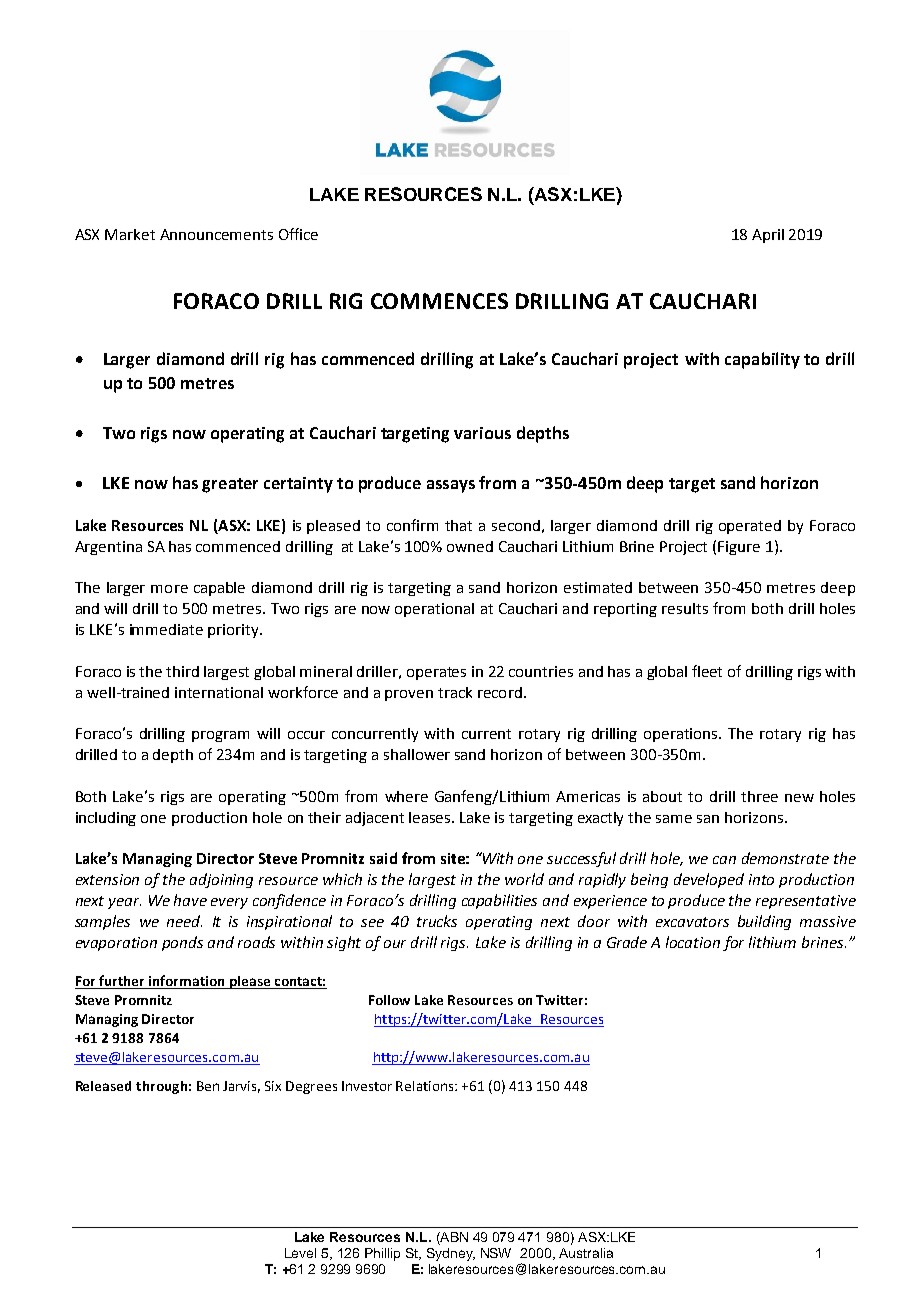 The image size is (924, 1308). Describe the element at coordinates (190, 900) in the screenshot. I see `have` at that location.
